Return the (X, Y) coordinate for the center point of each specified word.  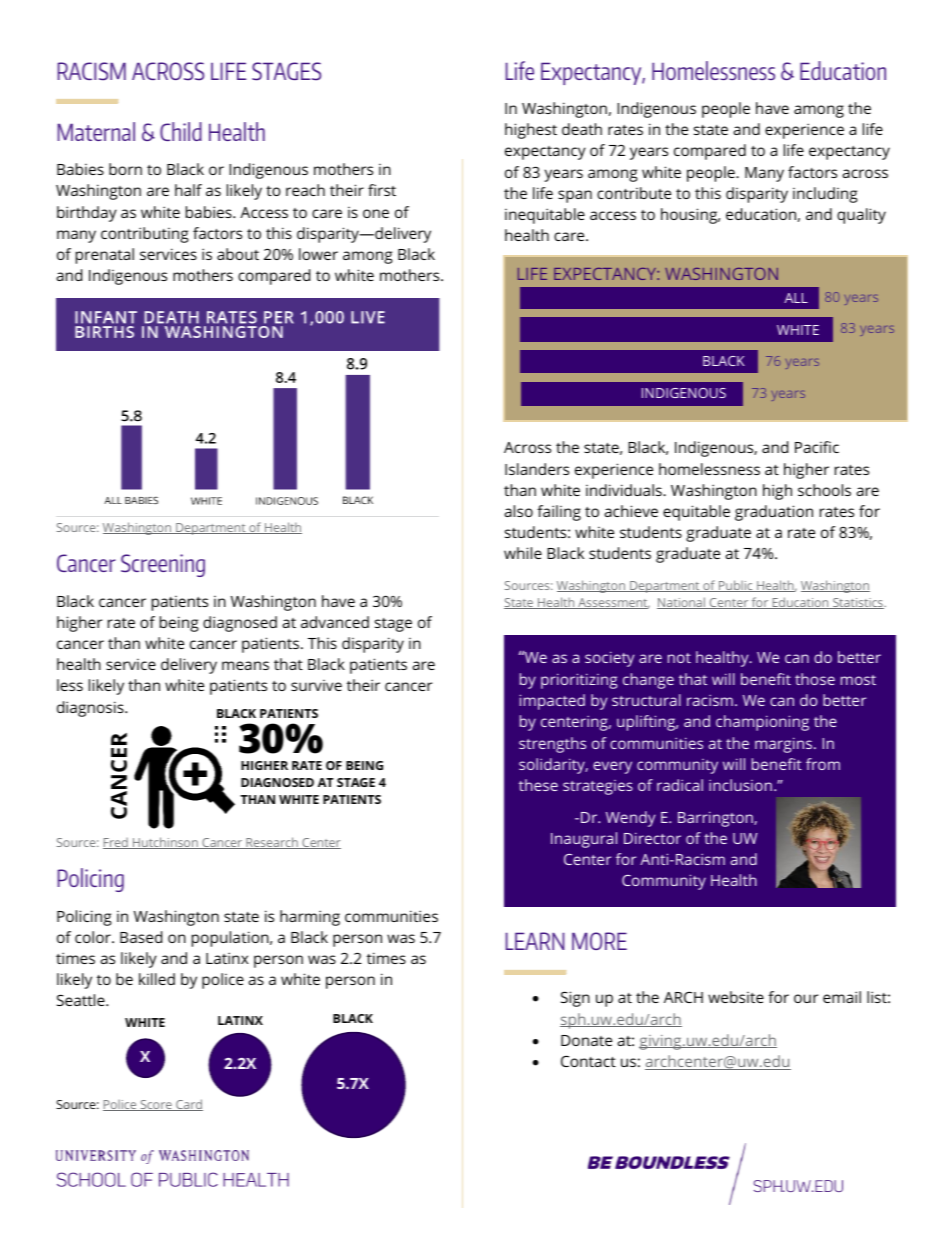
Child (181, 131)
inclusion (740, 785)
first (382, 190)
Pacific (817, 447)
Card (188, 1105)
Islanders (537, 469)
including (825, 195)
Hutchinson (165, 843)
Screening (163, 565)
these (538, 785)
